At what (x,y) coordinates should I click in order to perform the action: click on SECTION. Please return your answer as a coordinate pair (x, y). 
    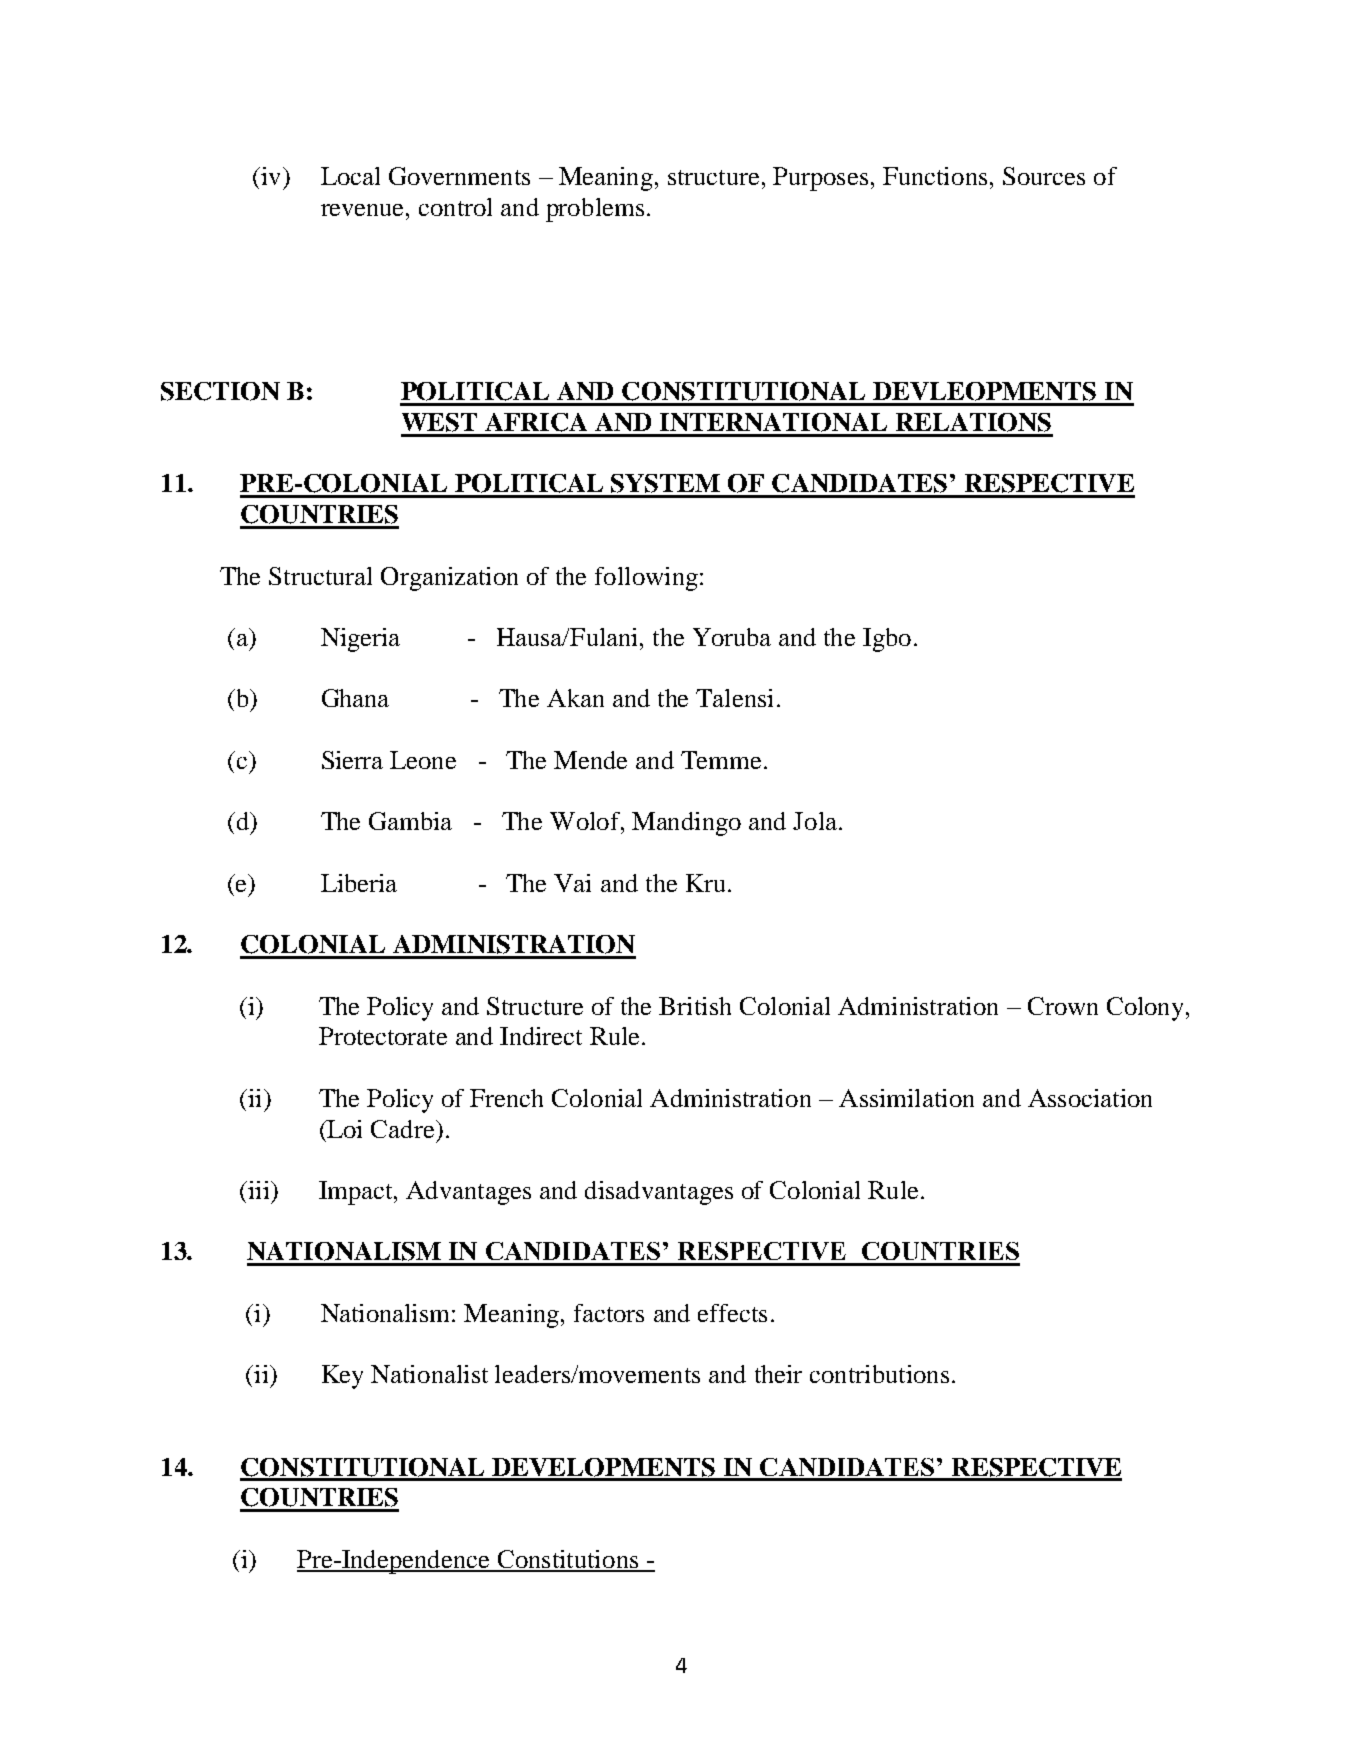
    Looking at the image, I should click on (220, 391).
